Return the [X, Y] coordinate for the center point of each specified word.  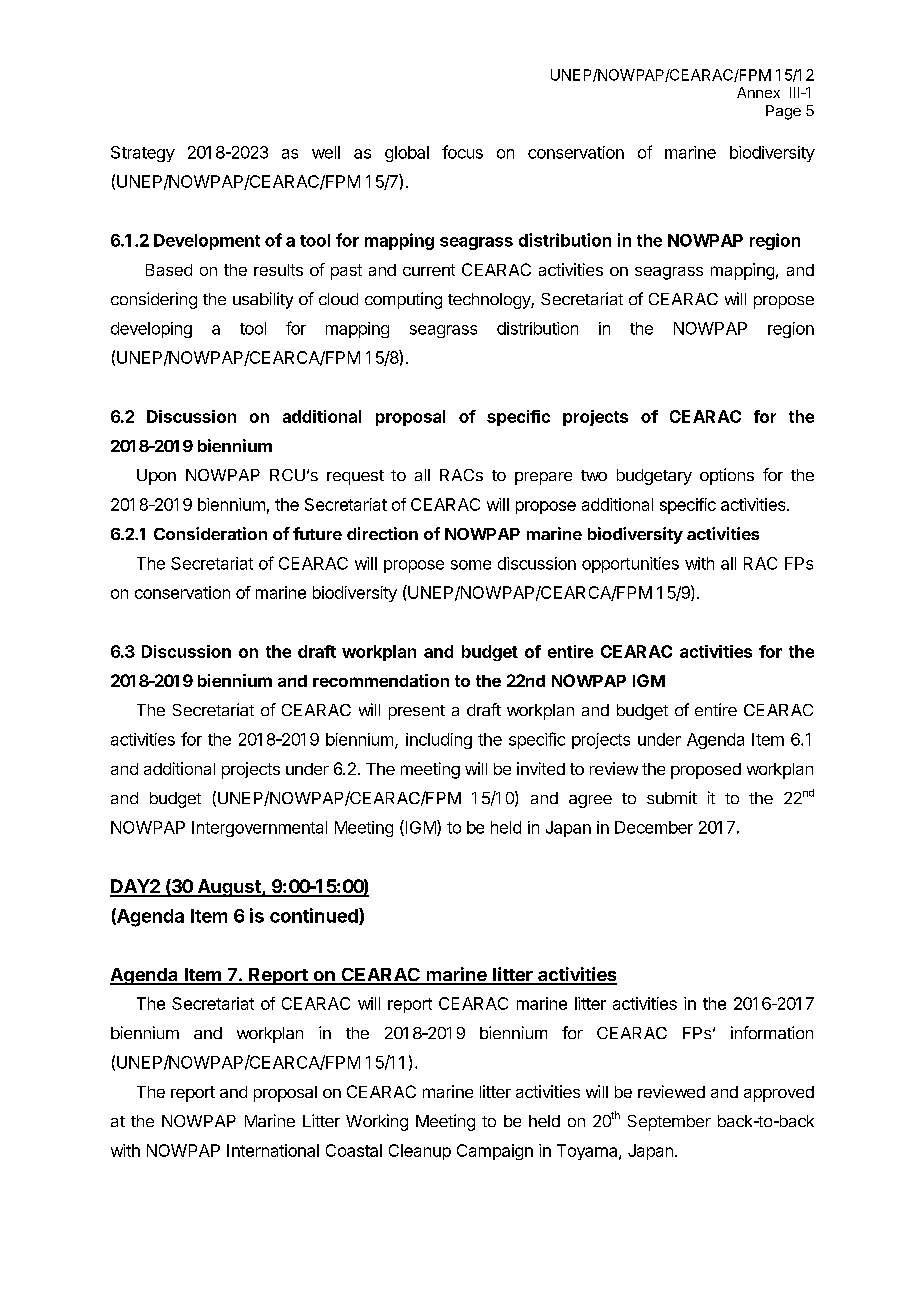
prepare [543, 478]
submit [672, 797]
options [727, 476]
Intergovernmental [259, 829]
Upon [156, 477]
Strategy [143, 154]
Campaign [495, 1152]
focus [462, 152]
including [439, 741]
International [273, 1150]
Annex [758, 92]
